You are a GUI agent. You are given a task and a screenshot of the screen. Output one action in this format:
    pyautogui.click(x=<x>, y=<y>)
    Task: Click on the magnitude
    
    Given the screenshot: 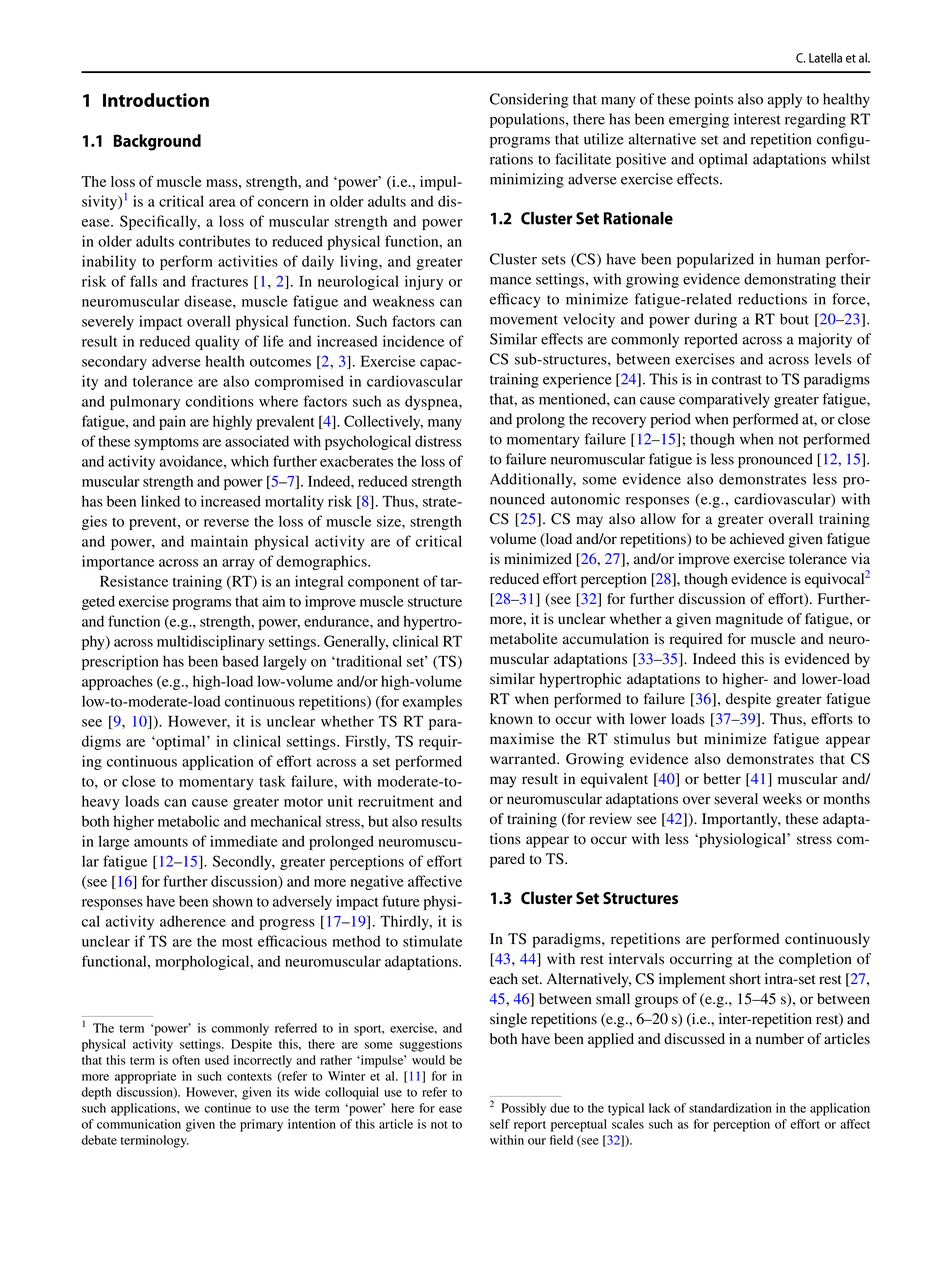 What is the action you would take?
    pyautogui.click(x=749, y=620)
